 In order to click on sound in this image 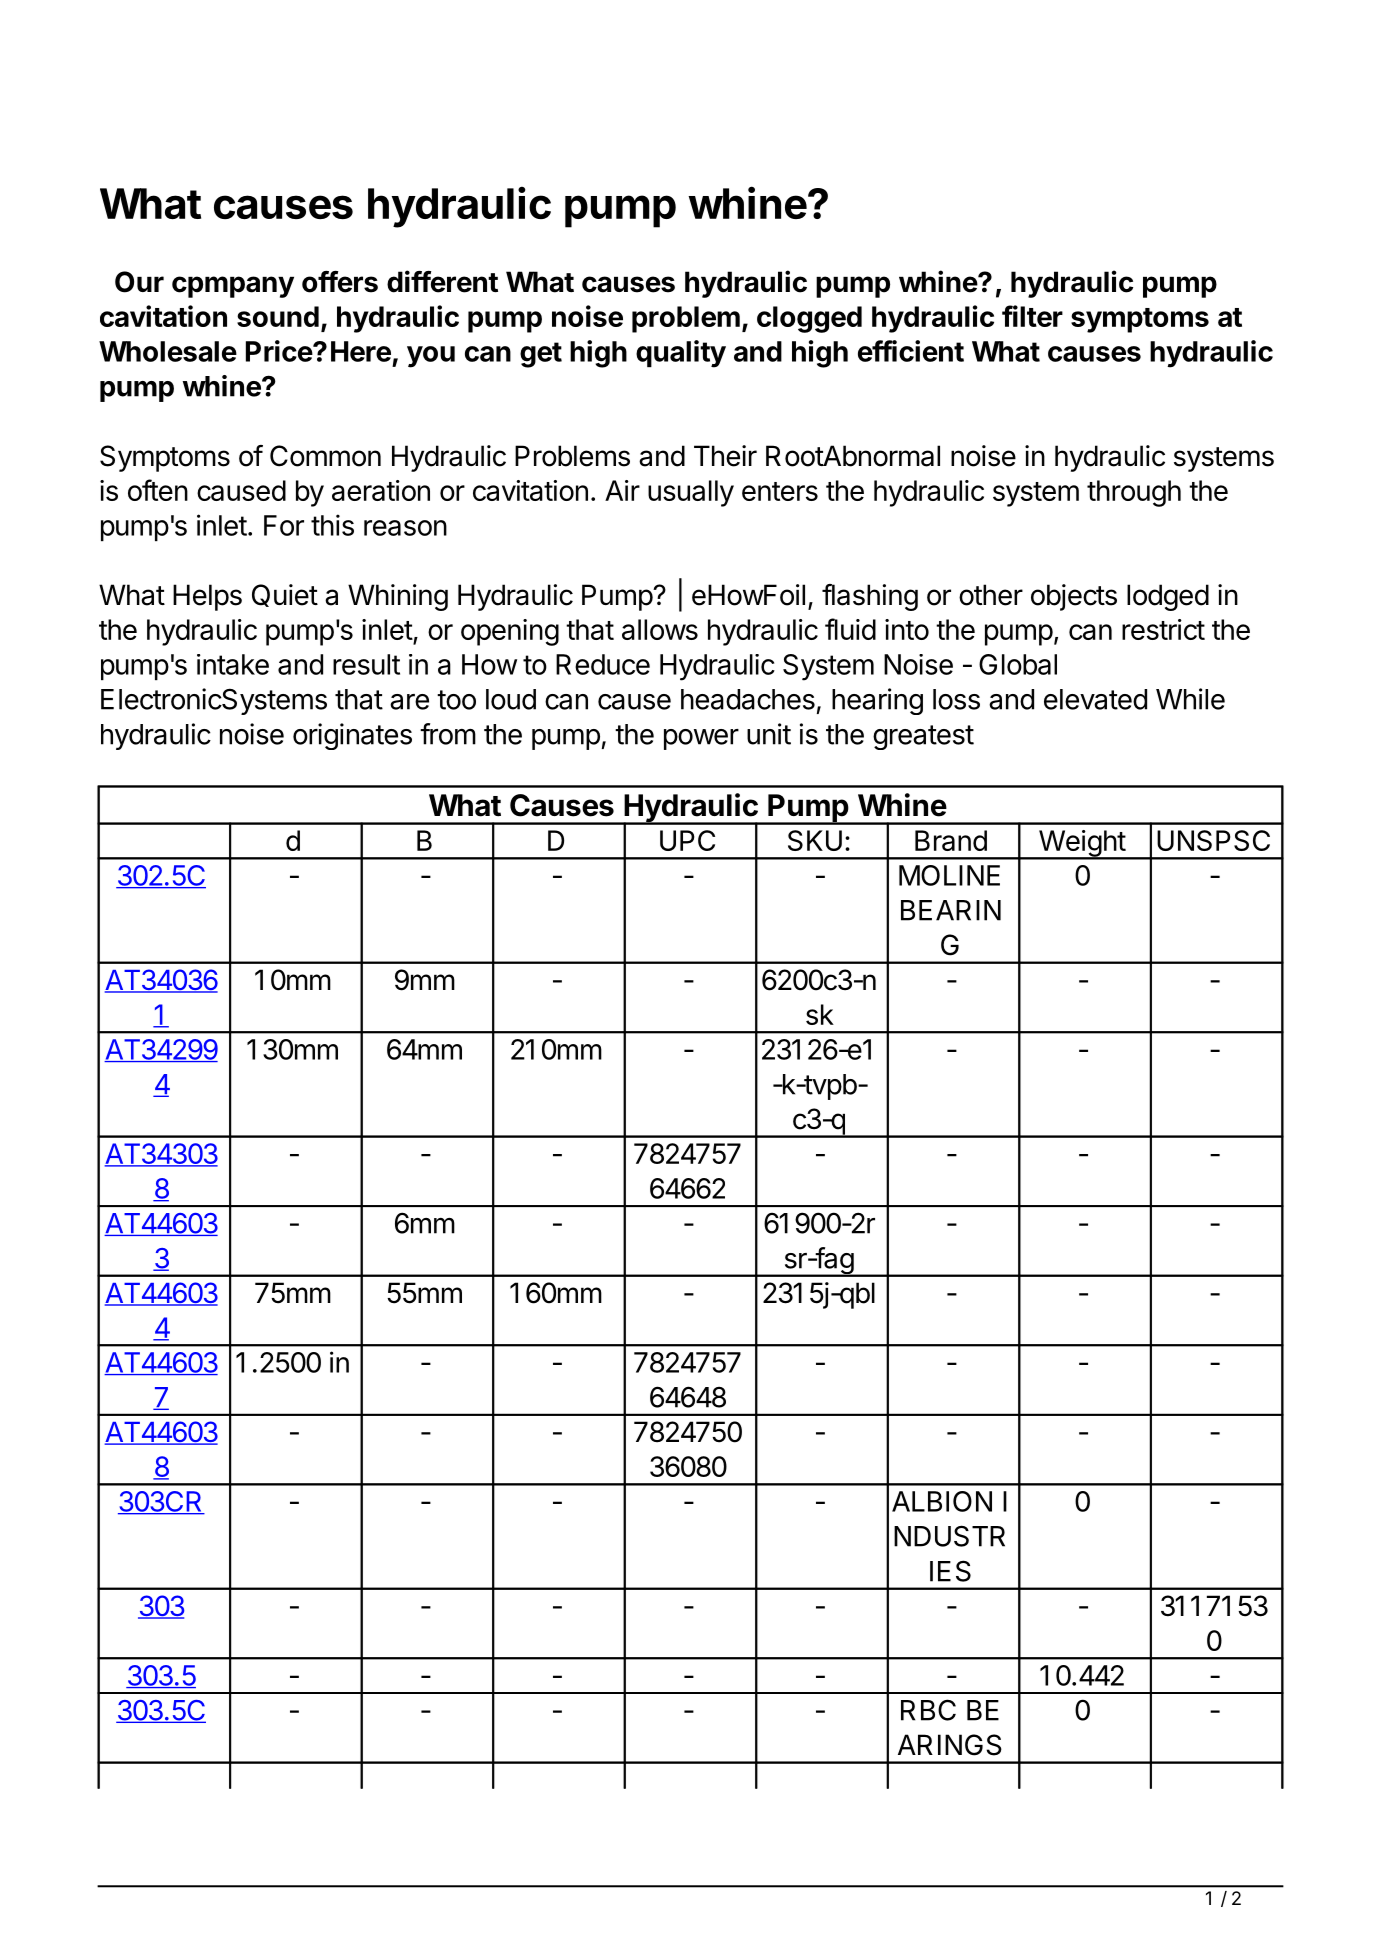, I will do `click(278, 316)`.
